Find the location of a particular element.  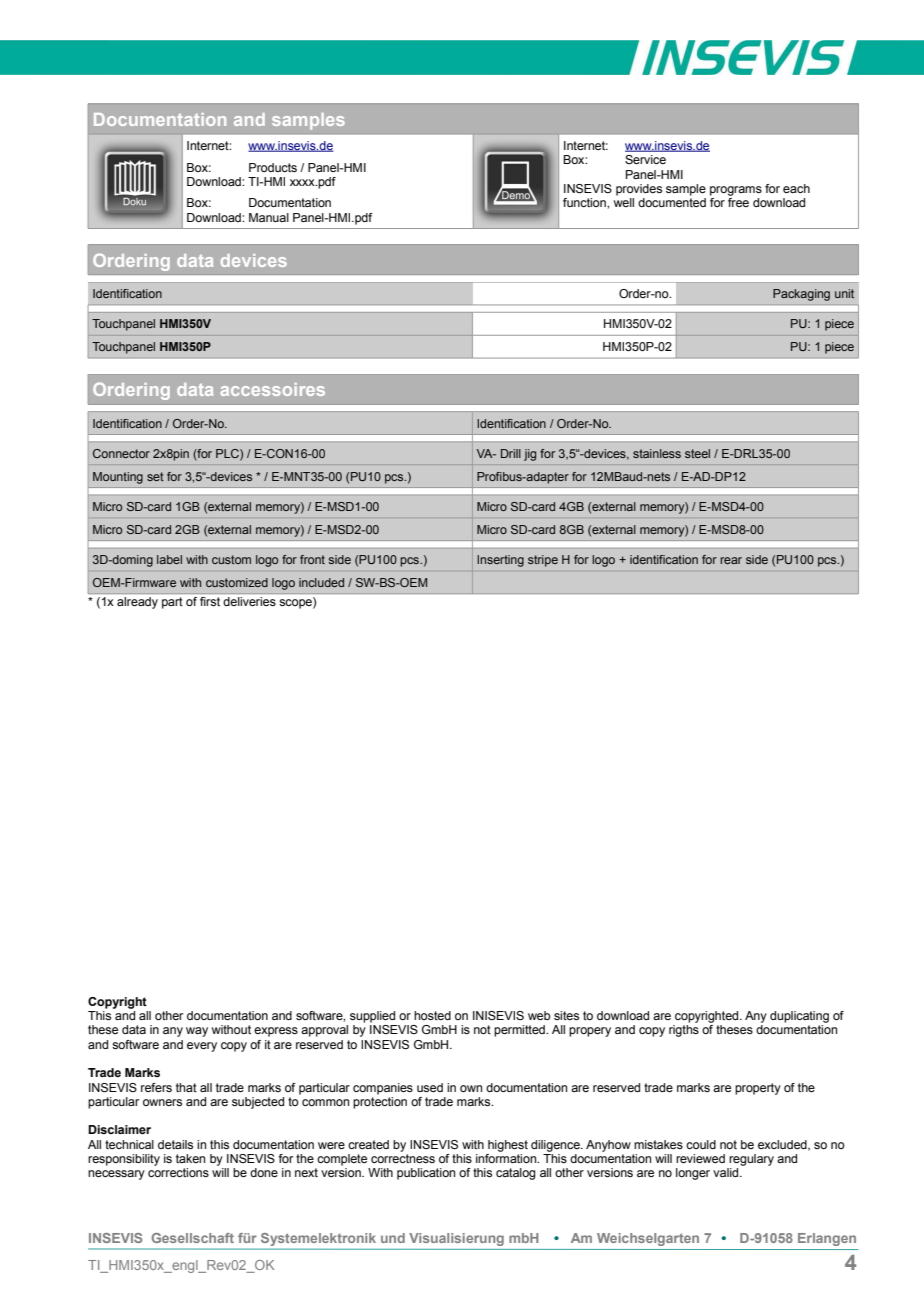

rear is located at coordinates (731, 560).
